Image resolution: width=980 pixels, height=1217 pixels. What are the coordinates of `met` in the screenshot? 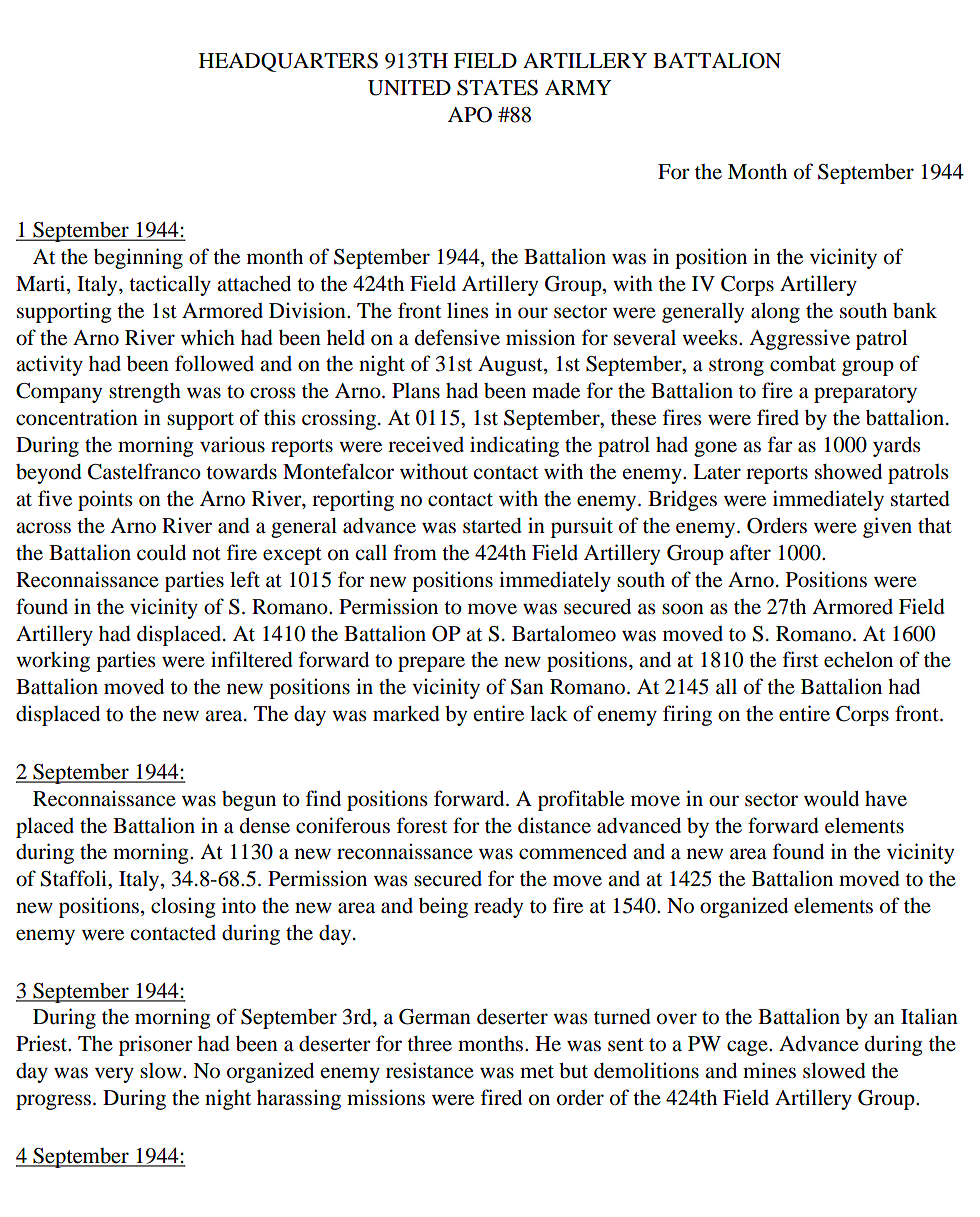 It's located at (537, 1072).
